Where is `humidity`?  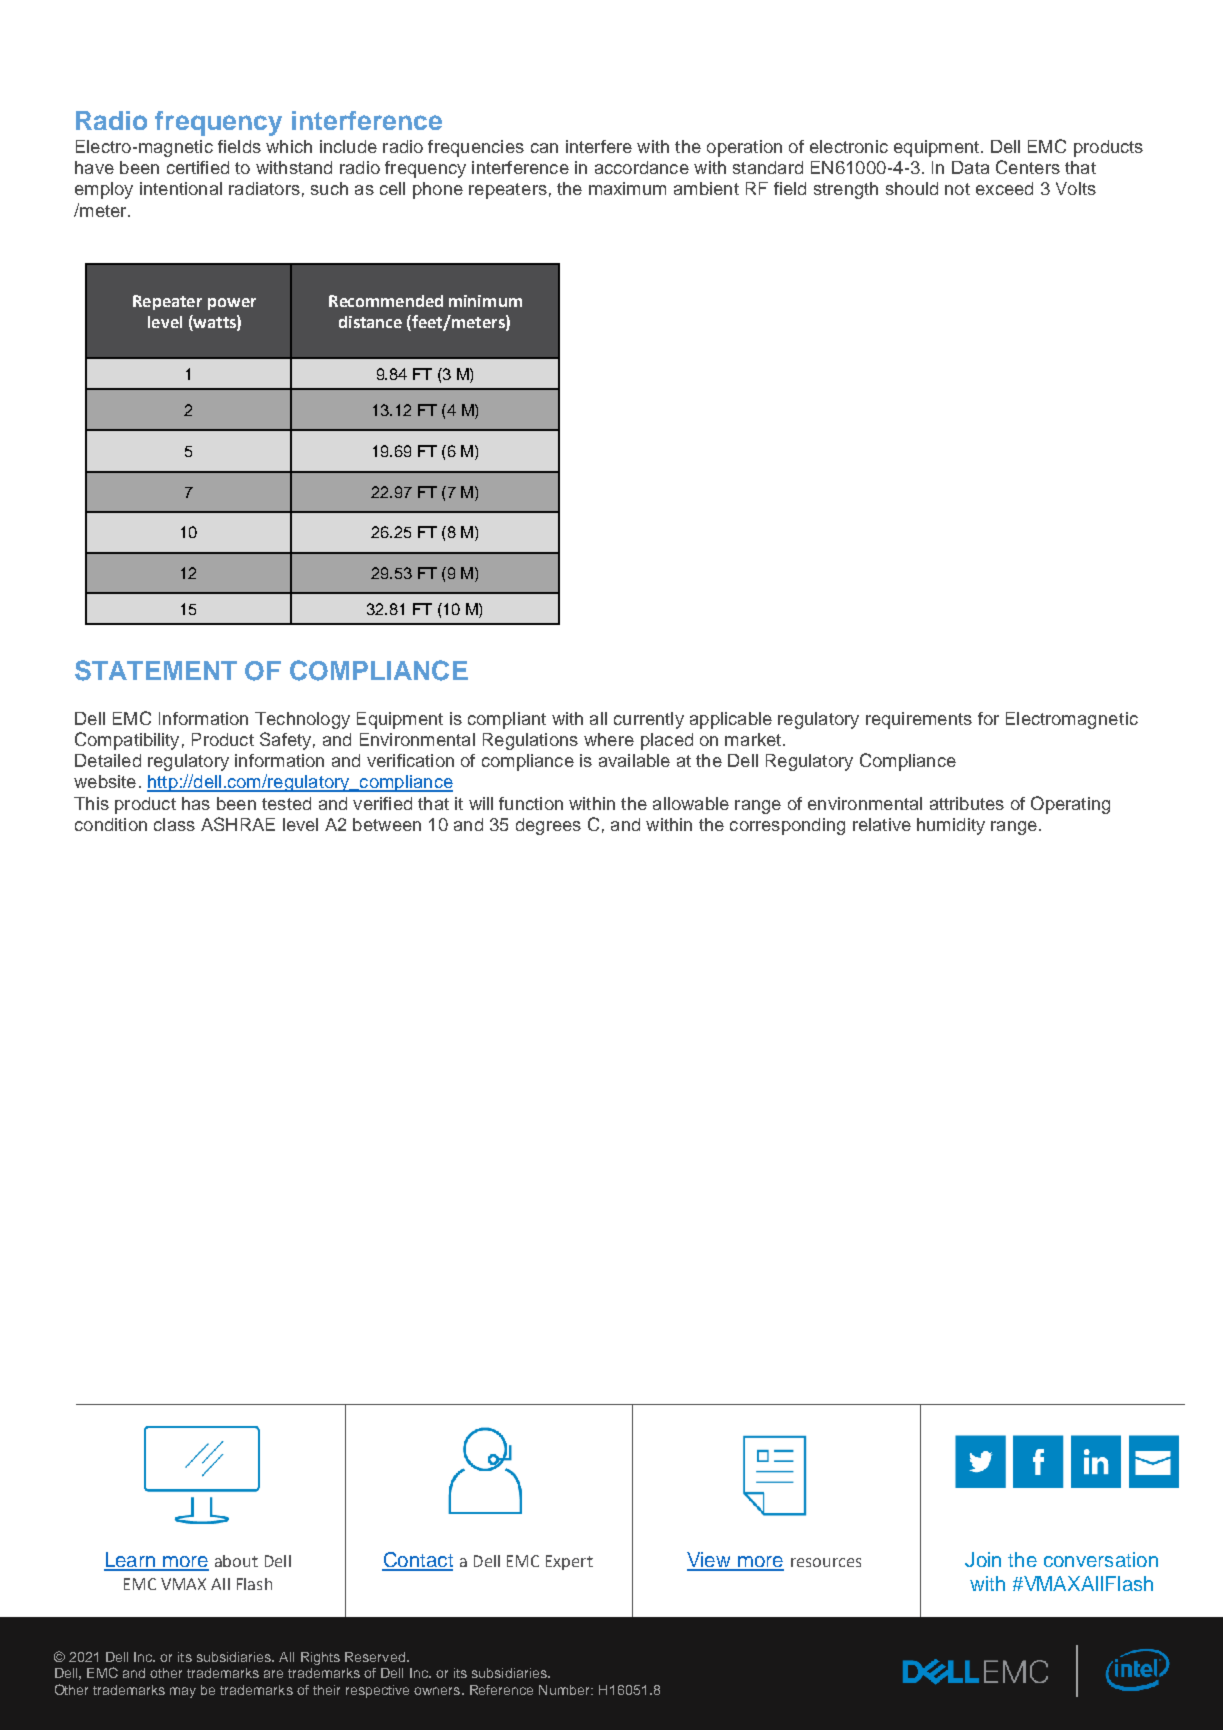 humidity is located at coordinates (951, 826).
